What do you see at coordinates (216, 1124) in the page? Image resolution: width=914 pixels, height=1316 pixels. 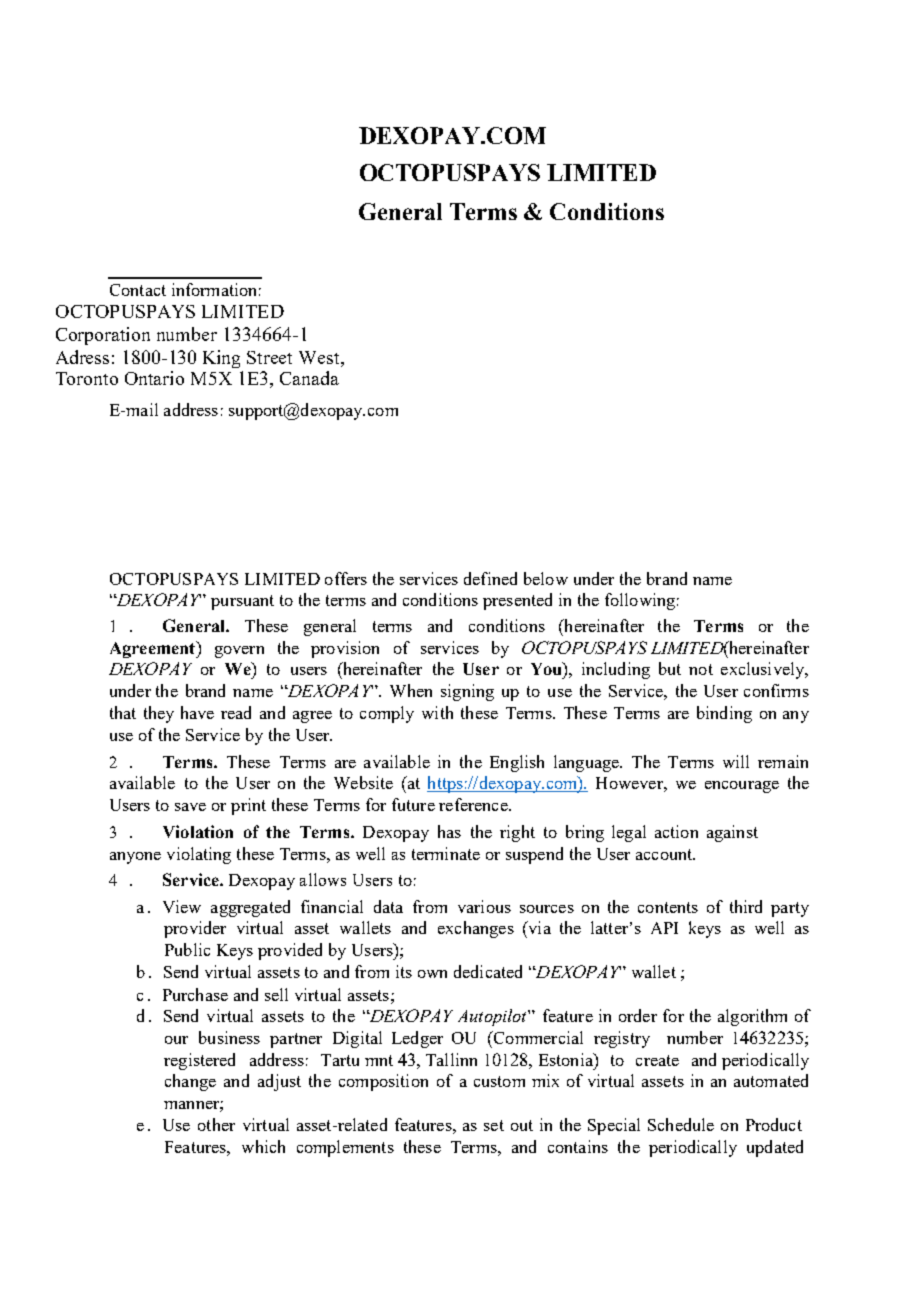 I see `other` at bounding box center [216, 1124].
